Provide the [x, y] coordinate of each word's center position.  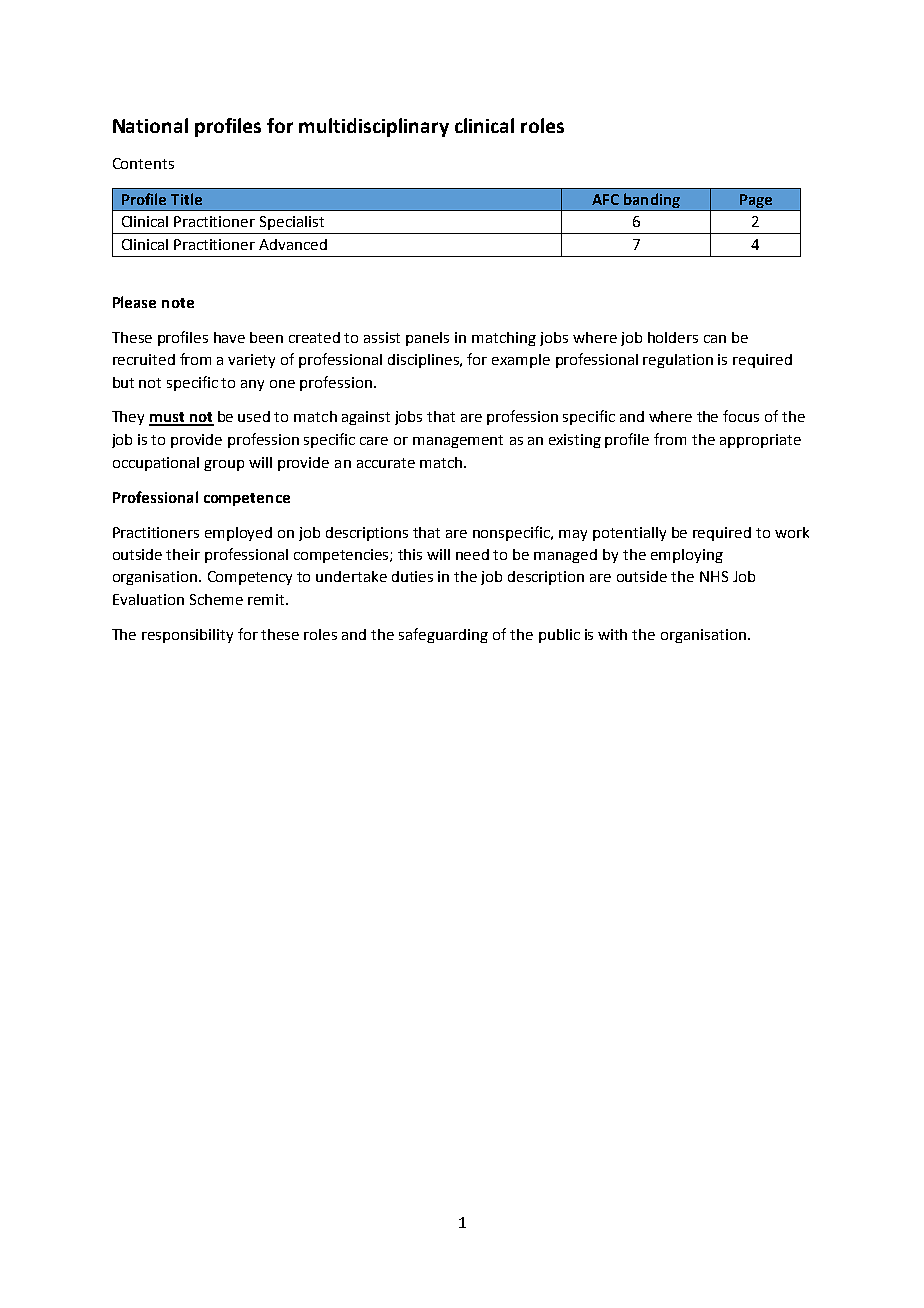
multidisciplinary [374, 127]
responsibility [187, 636]
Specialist [292, 223]
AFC [605, 199]
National [150, 125]
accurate [386, 463]
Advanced [293, 244]
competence [247, 499]
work [792, 532]
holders [673, 337]
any [252, 385]
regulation [678, 361]
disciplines [424, 361]
